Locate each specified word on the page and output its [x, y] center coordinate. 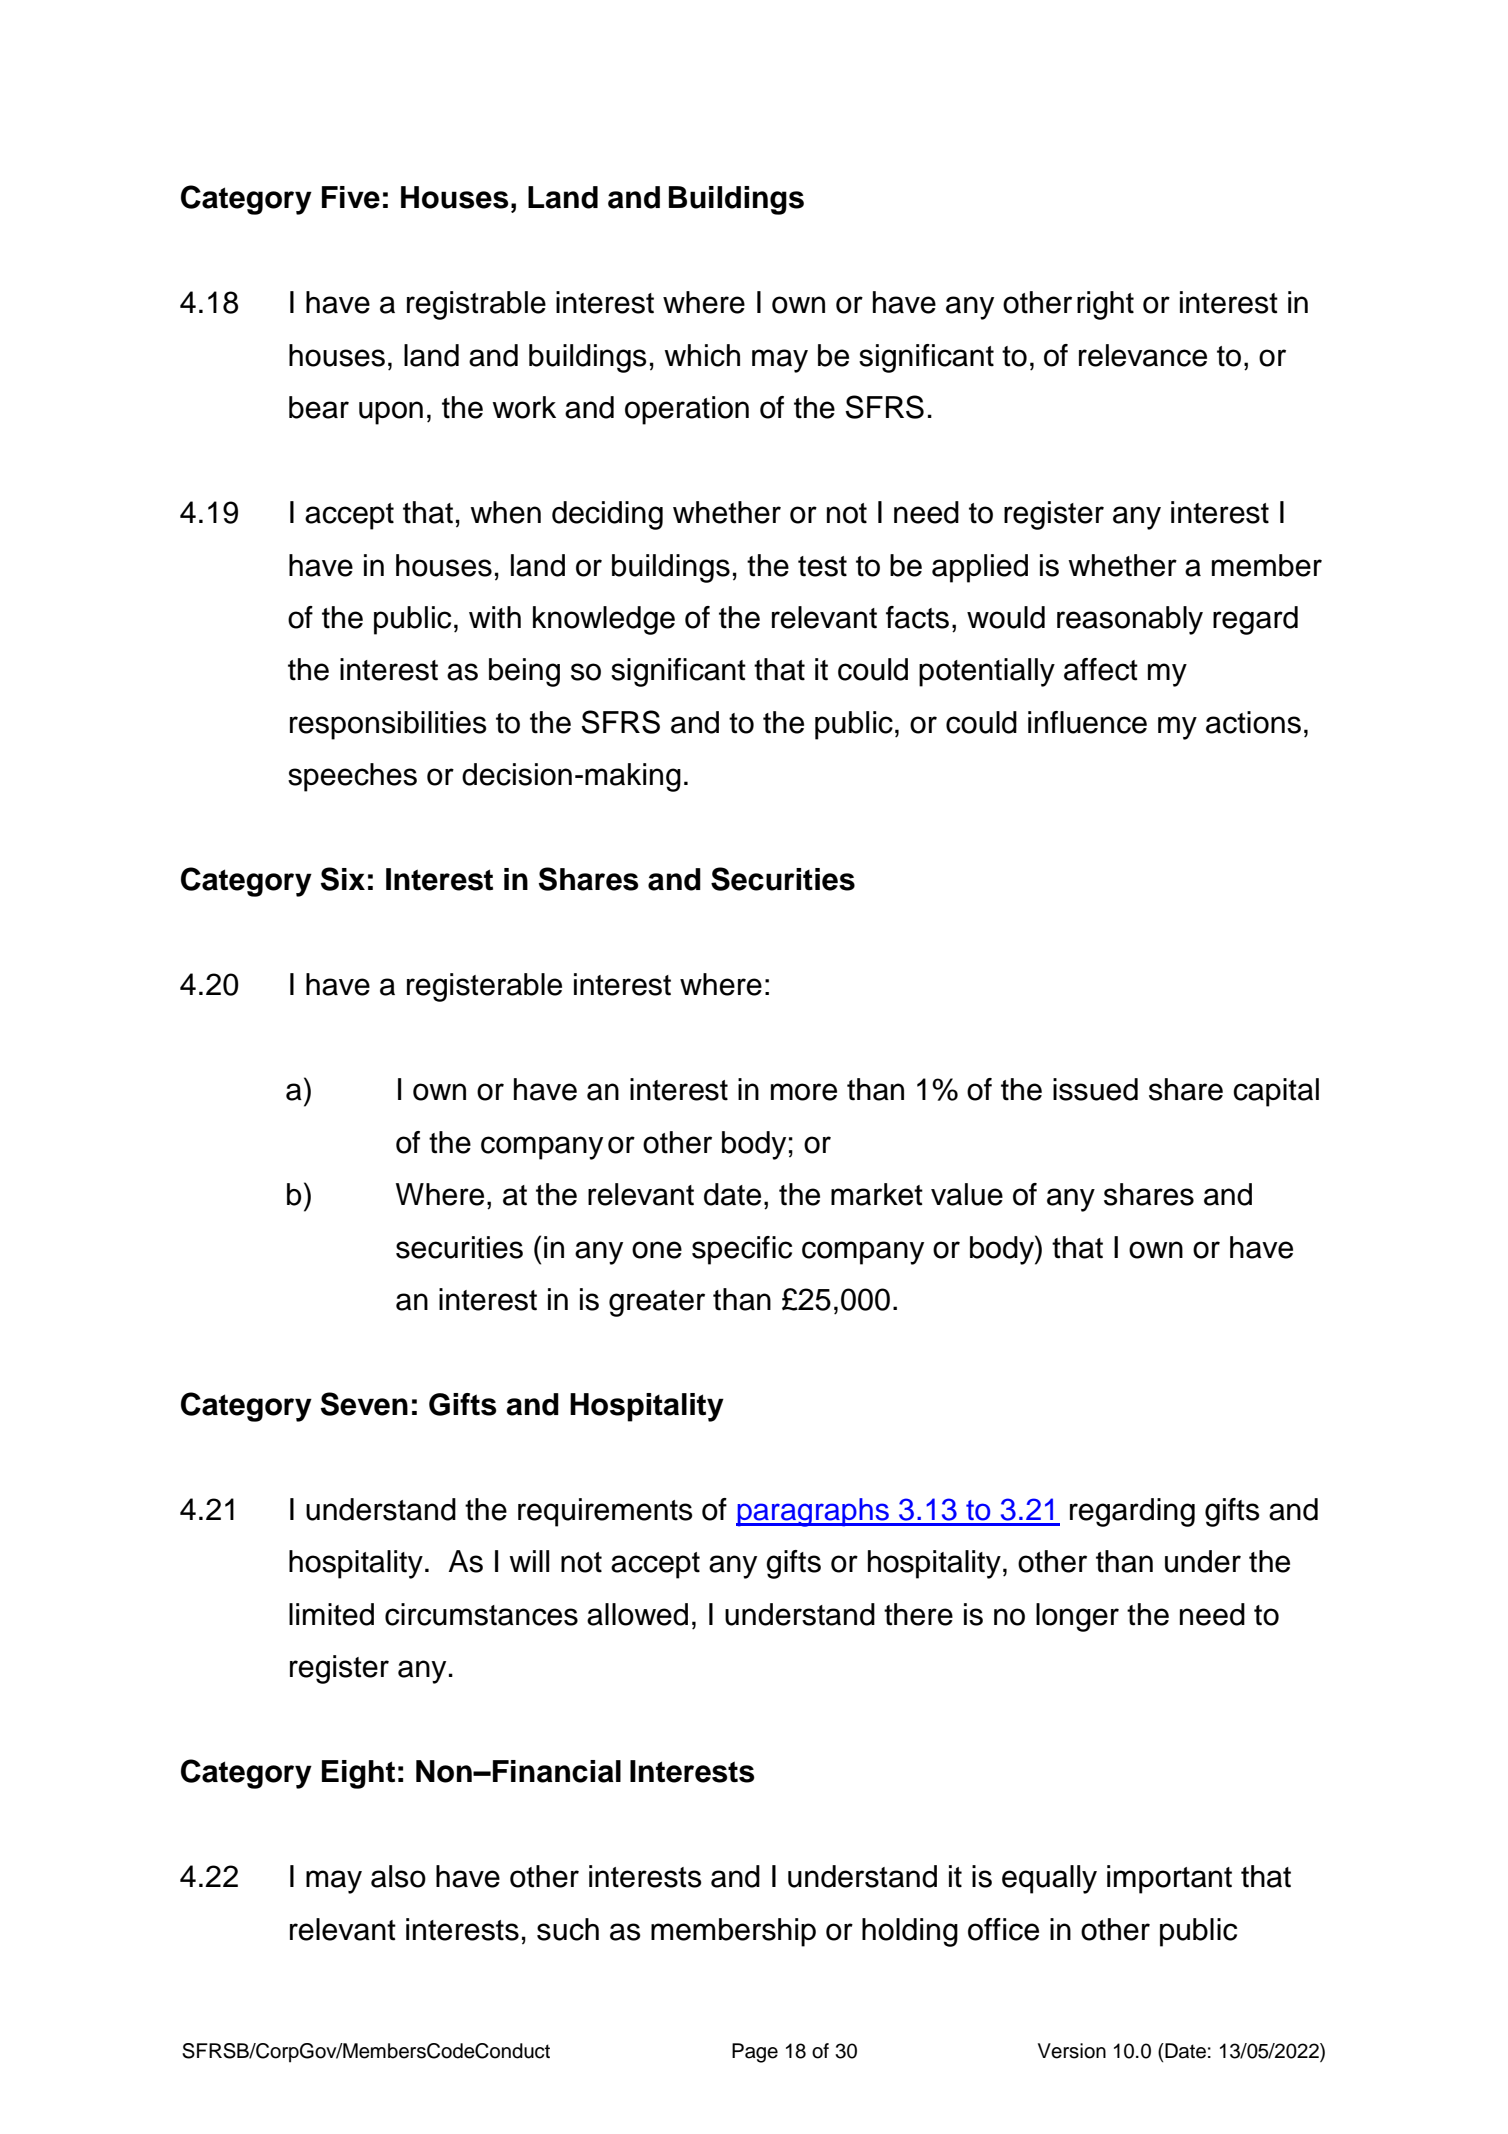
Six [343, 879]
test [822, 566]
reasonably [1130, 620]
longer [1077, 1617]
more [804, 1092]
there [918, 1614]
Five [351, 197]
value [967, 1194]
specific [742, 1250]
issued [1095, 1089]
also [398, 1876]
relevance [1143, 355]
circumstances [481, 1614]
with [495, 617]
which [702, 355]
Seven [364, 1404]
